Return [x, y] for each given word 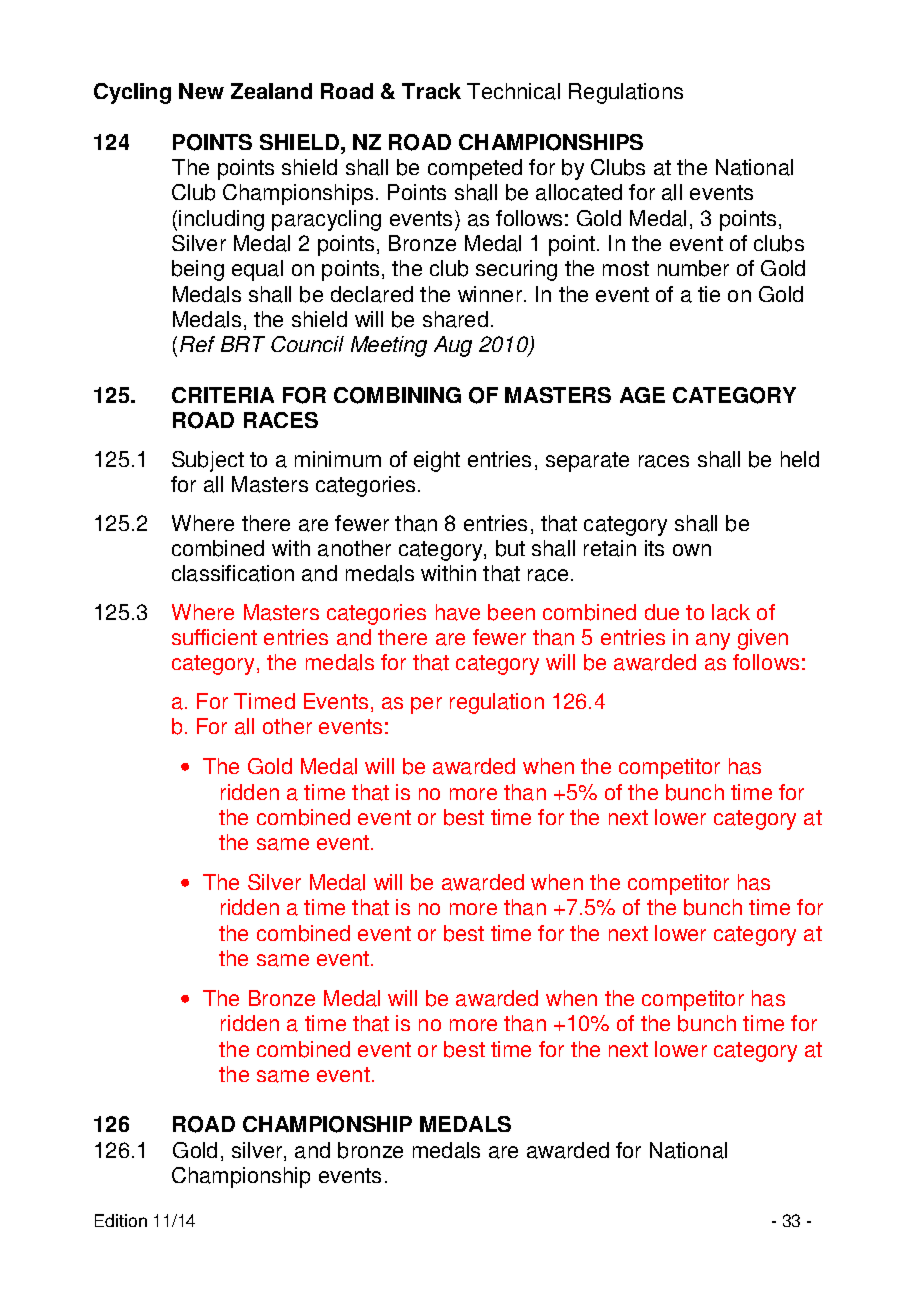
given [763, 639]
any [713, 641]
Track [431, 91]
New [201, 91]
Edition [121, 1220]
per [426, 705]
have [458, 612]
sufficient [214, 637]
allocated [579, 192]
